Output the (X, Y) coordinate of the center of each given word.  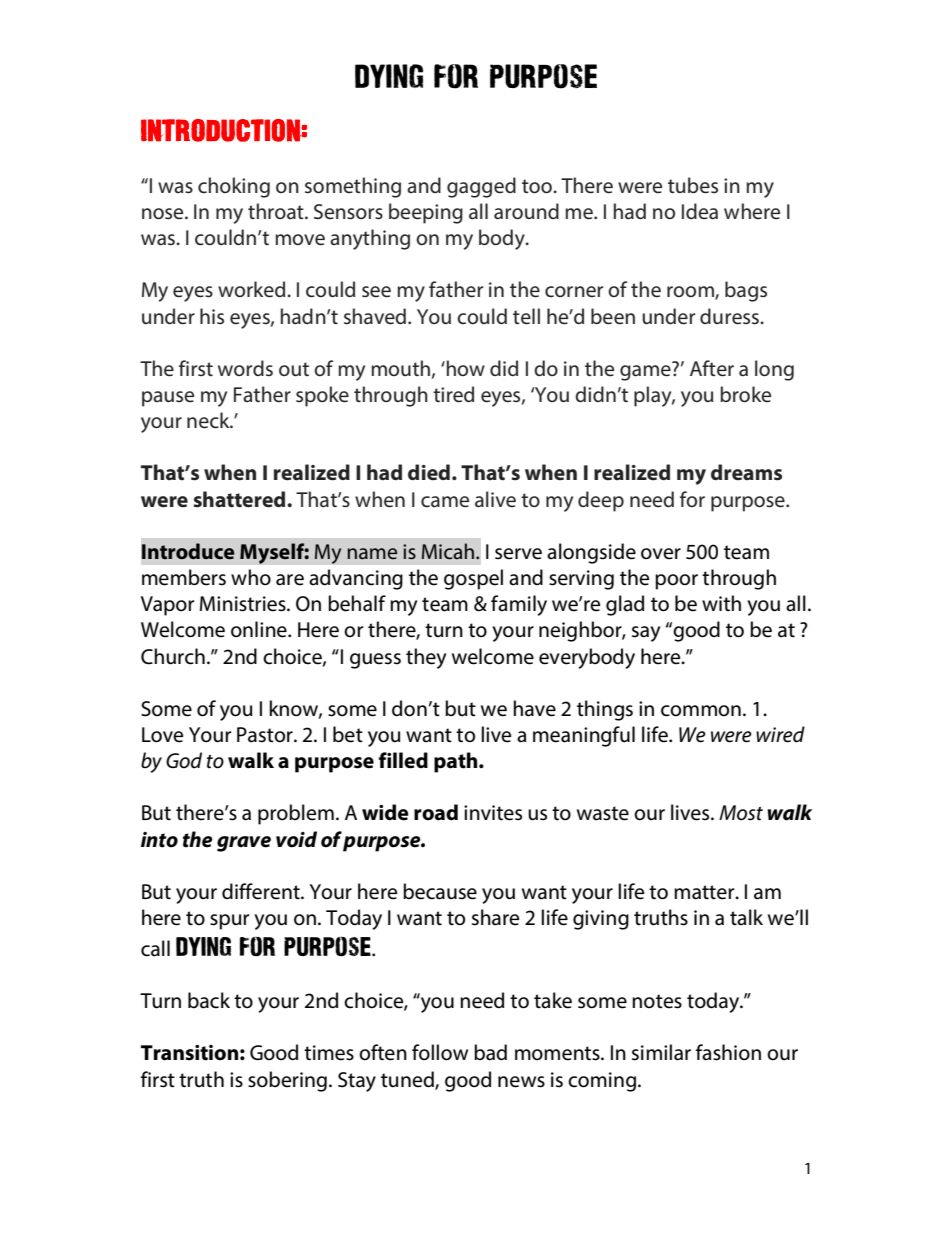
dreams (746, 472)
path (457, 762)
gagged (481, 187)
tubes (693, 185)
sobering (287, 1081)
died (429, 472)
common (701, 711)
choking (234, 187)
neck (209, 420)
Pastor (266, 735)
